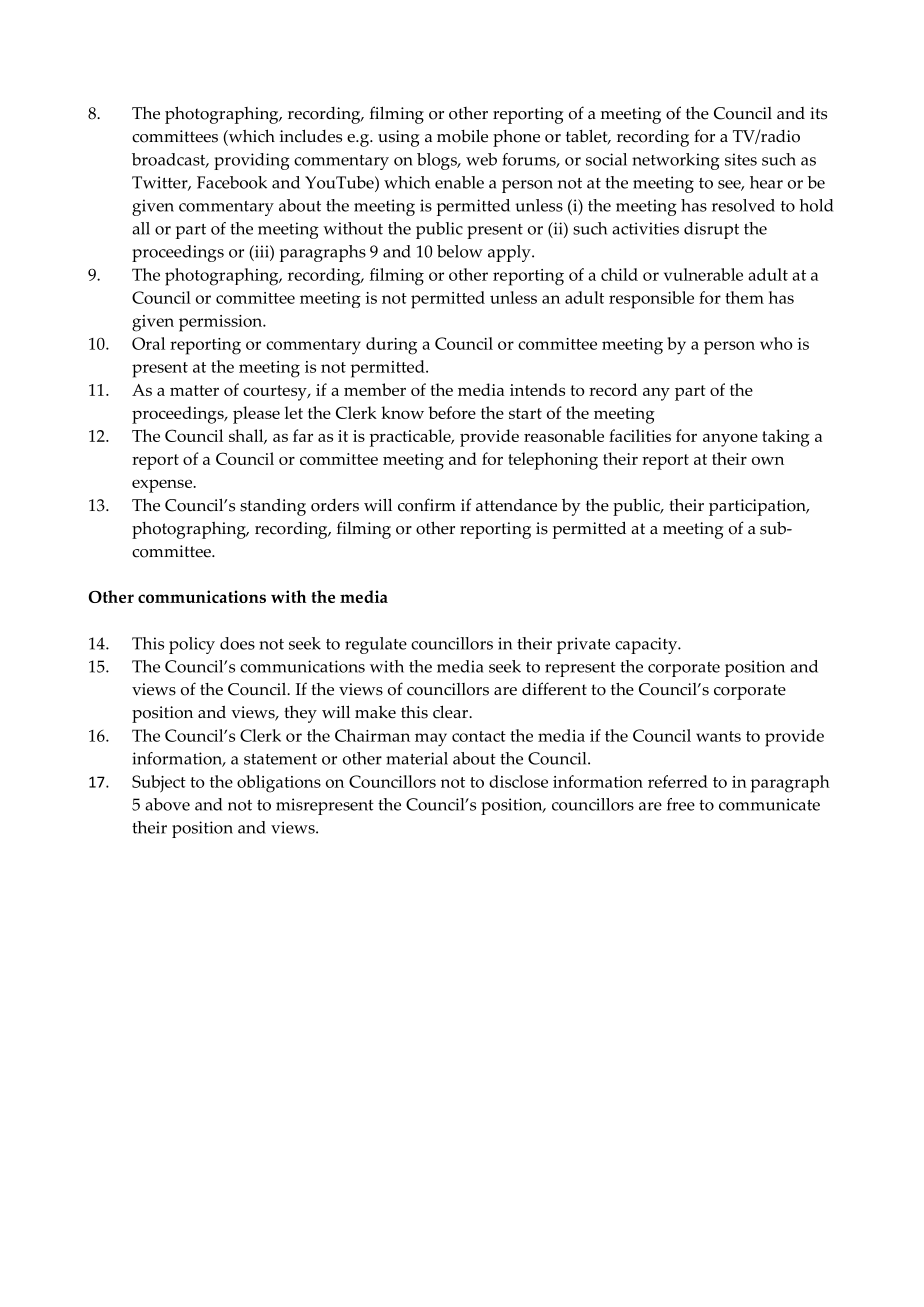 The width and height of the document is (924, 1307). Describe the element at coordinates (279, 784) in the document. I see `obligations` at that location.
